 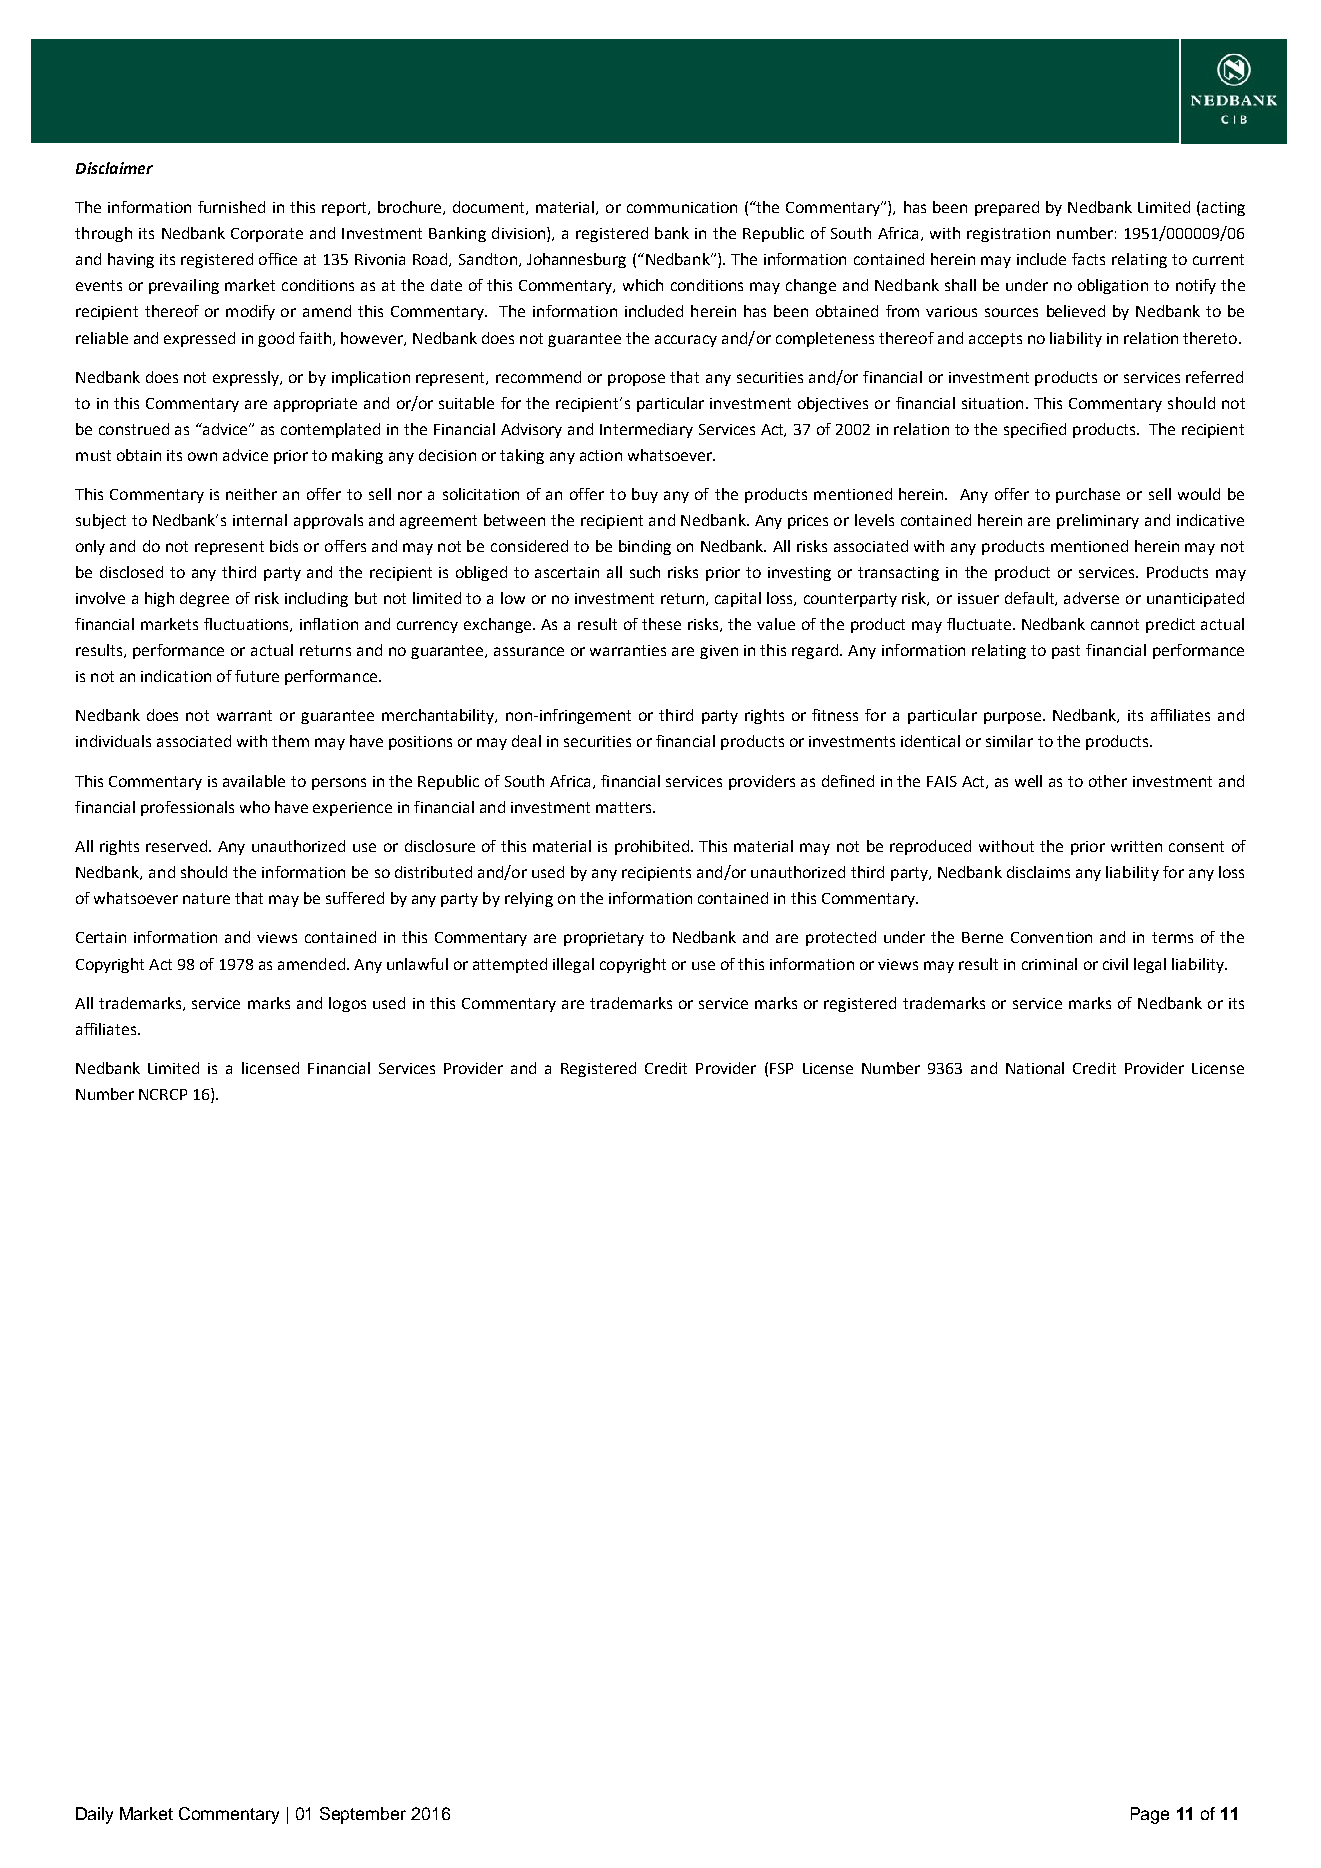 I want to click on prohibited, so click(x=652, y=847).
